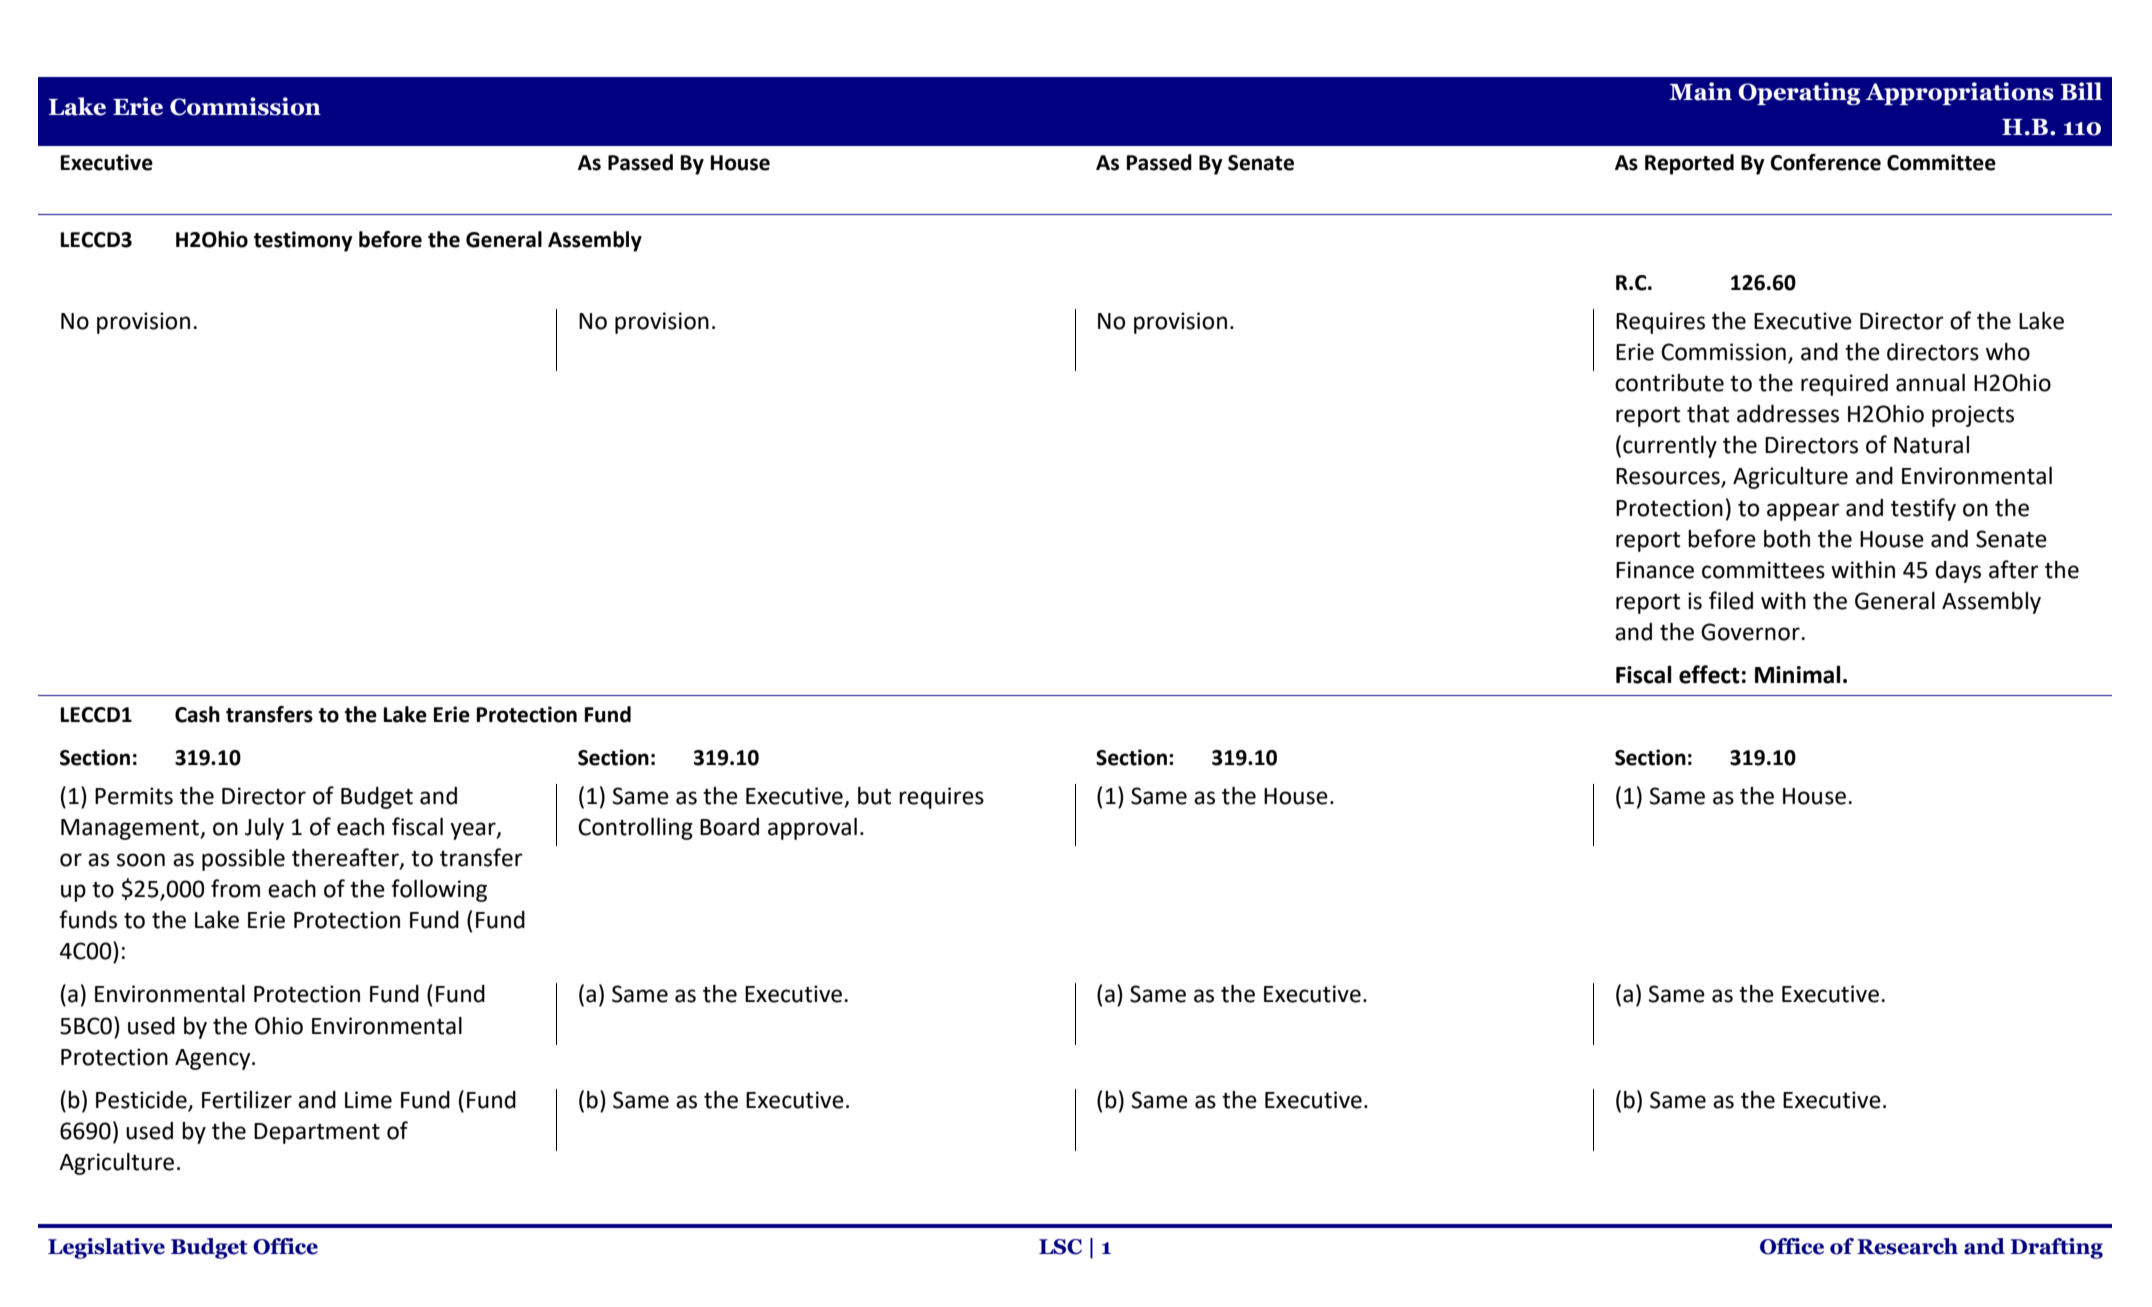 Image resolution: width=2152 pixels, height=1307 pixels. I want to click on Main, so click(1700, 91).
